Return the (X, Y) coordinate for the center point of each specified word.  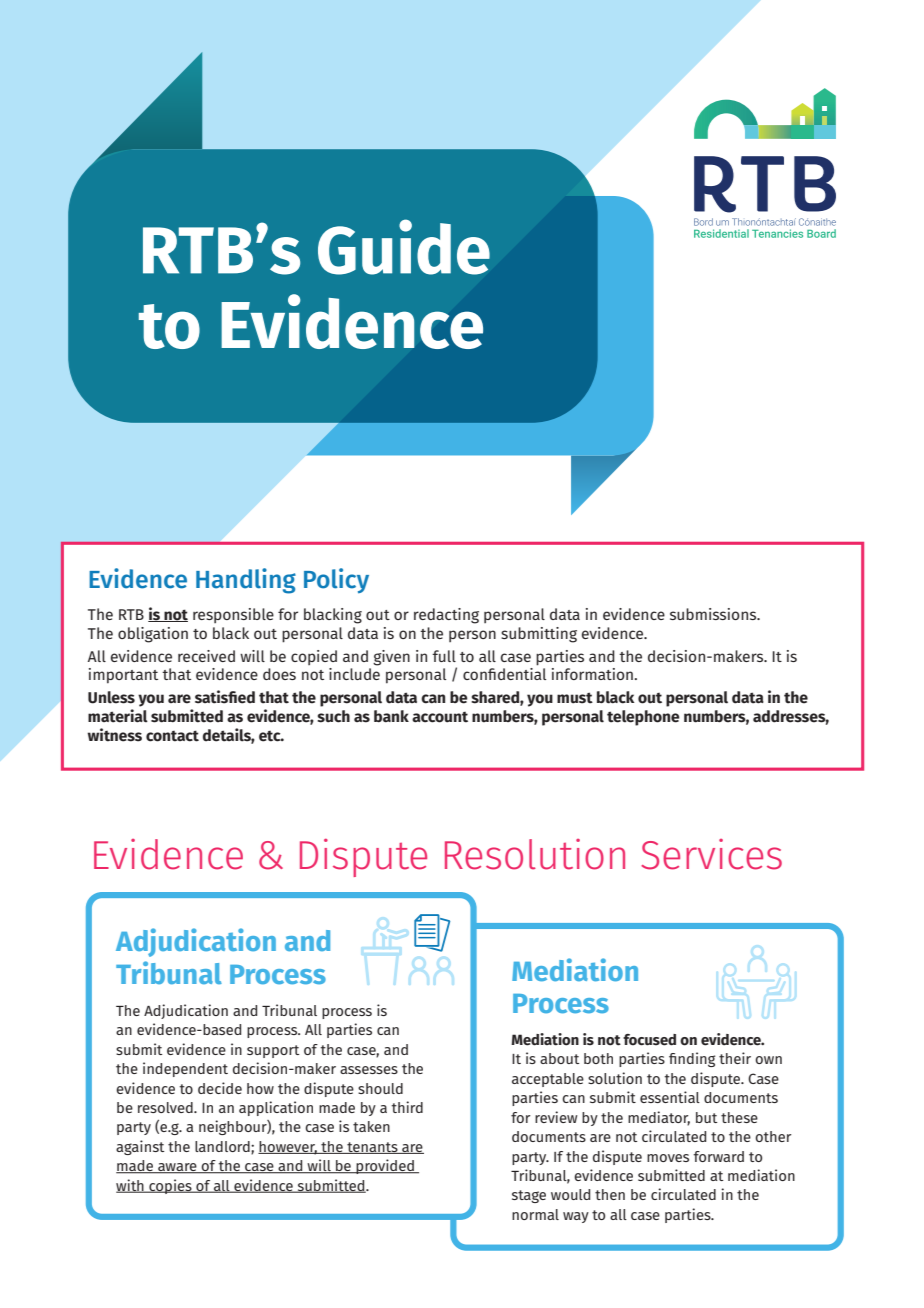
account (440, 717)
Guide (404, 247)
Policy (336, 580)
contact (172, 736)
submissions (714, 614)
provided (385, 1166)
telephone (643, 718)
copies (170, 1186)
